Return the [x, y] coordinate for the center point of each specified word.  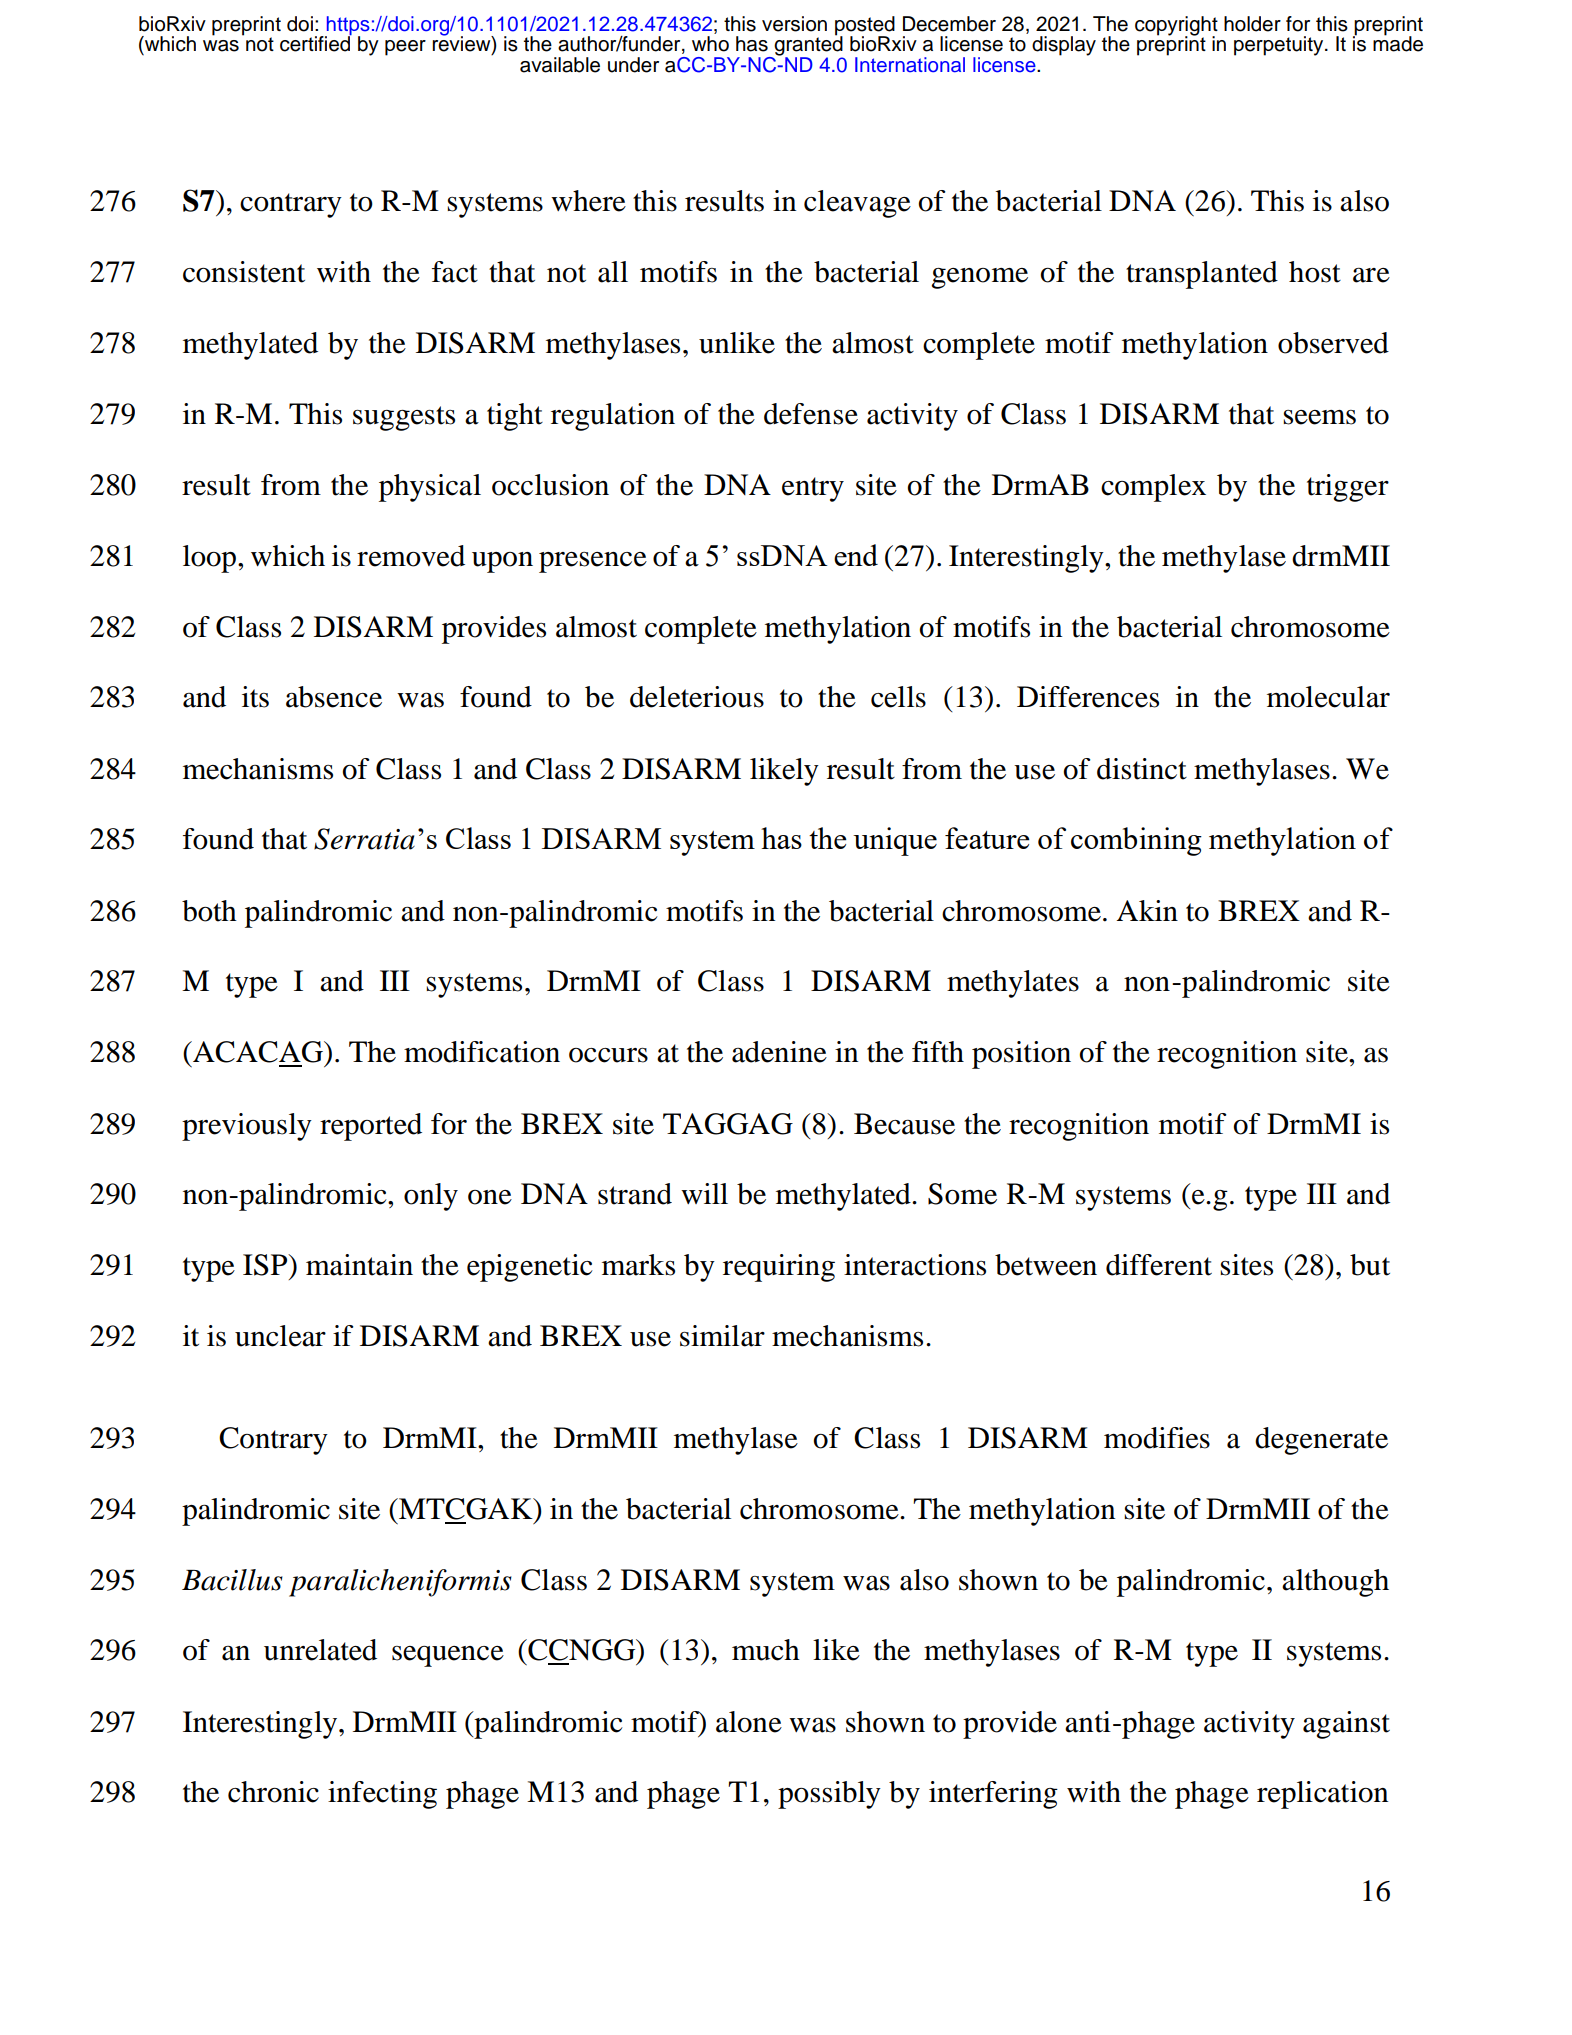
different [1159, 1265]
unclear [280, 1336]
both [209, 911]
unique [895, 841]
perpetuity [1280, 46]
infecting [382, 1795]
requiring [779, 1268]
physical [430, 488]
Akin [1147, 910]
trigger [1348, 488]
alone [749, 1722]
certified [316, 43]
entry [813, 489]
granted [807, 46]
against [1346, 1725]
